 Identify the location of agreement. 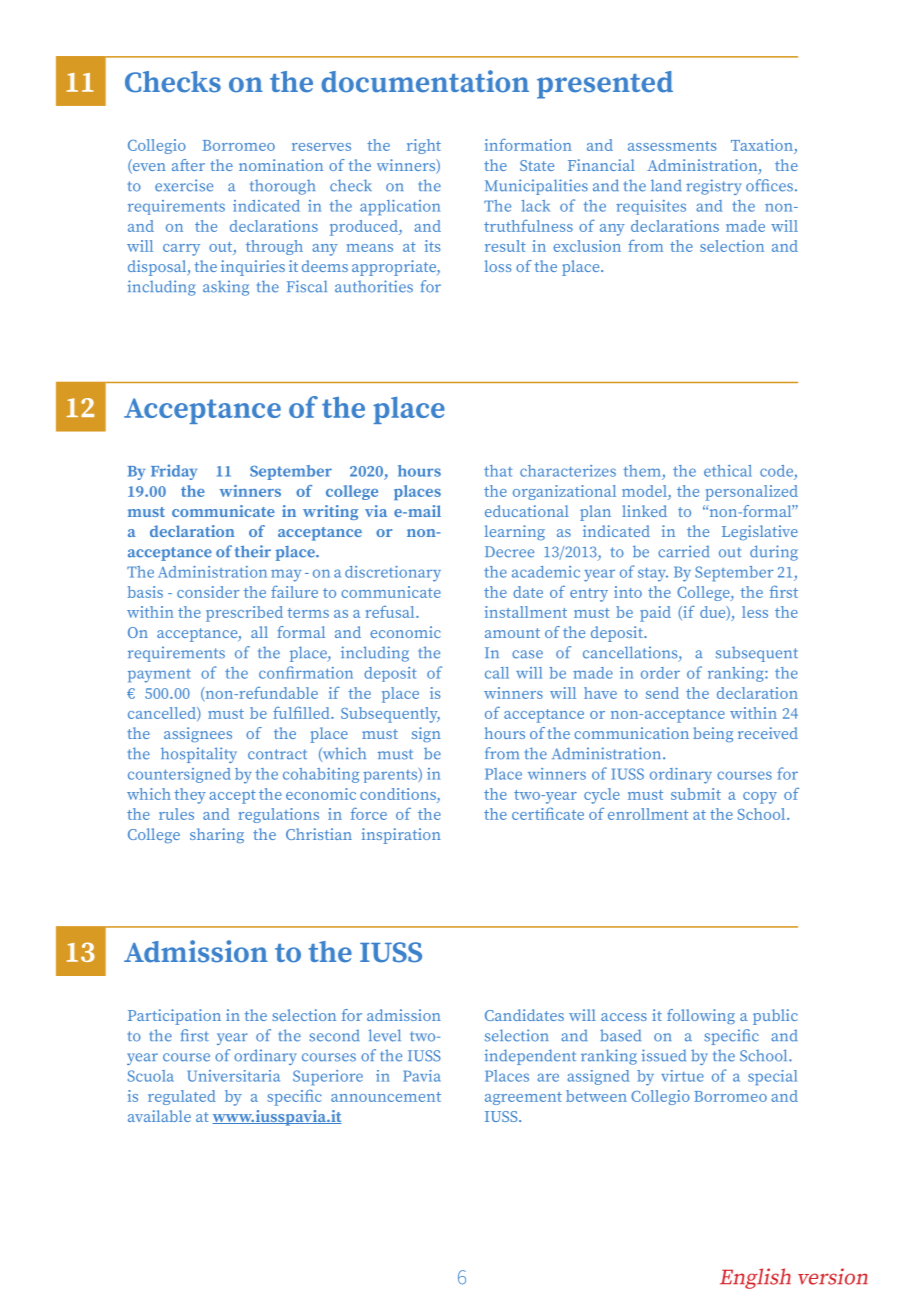
(523, 1098).
